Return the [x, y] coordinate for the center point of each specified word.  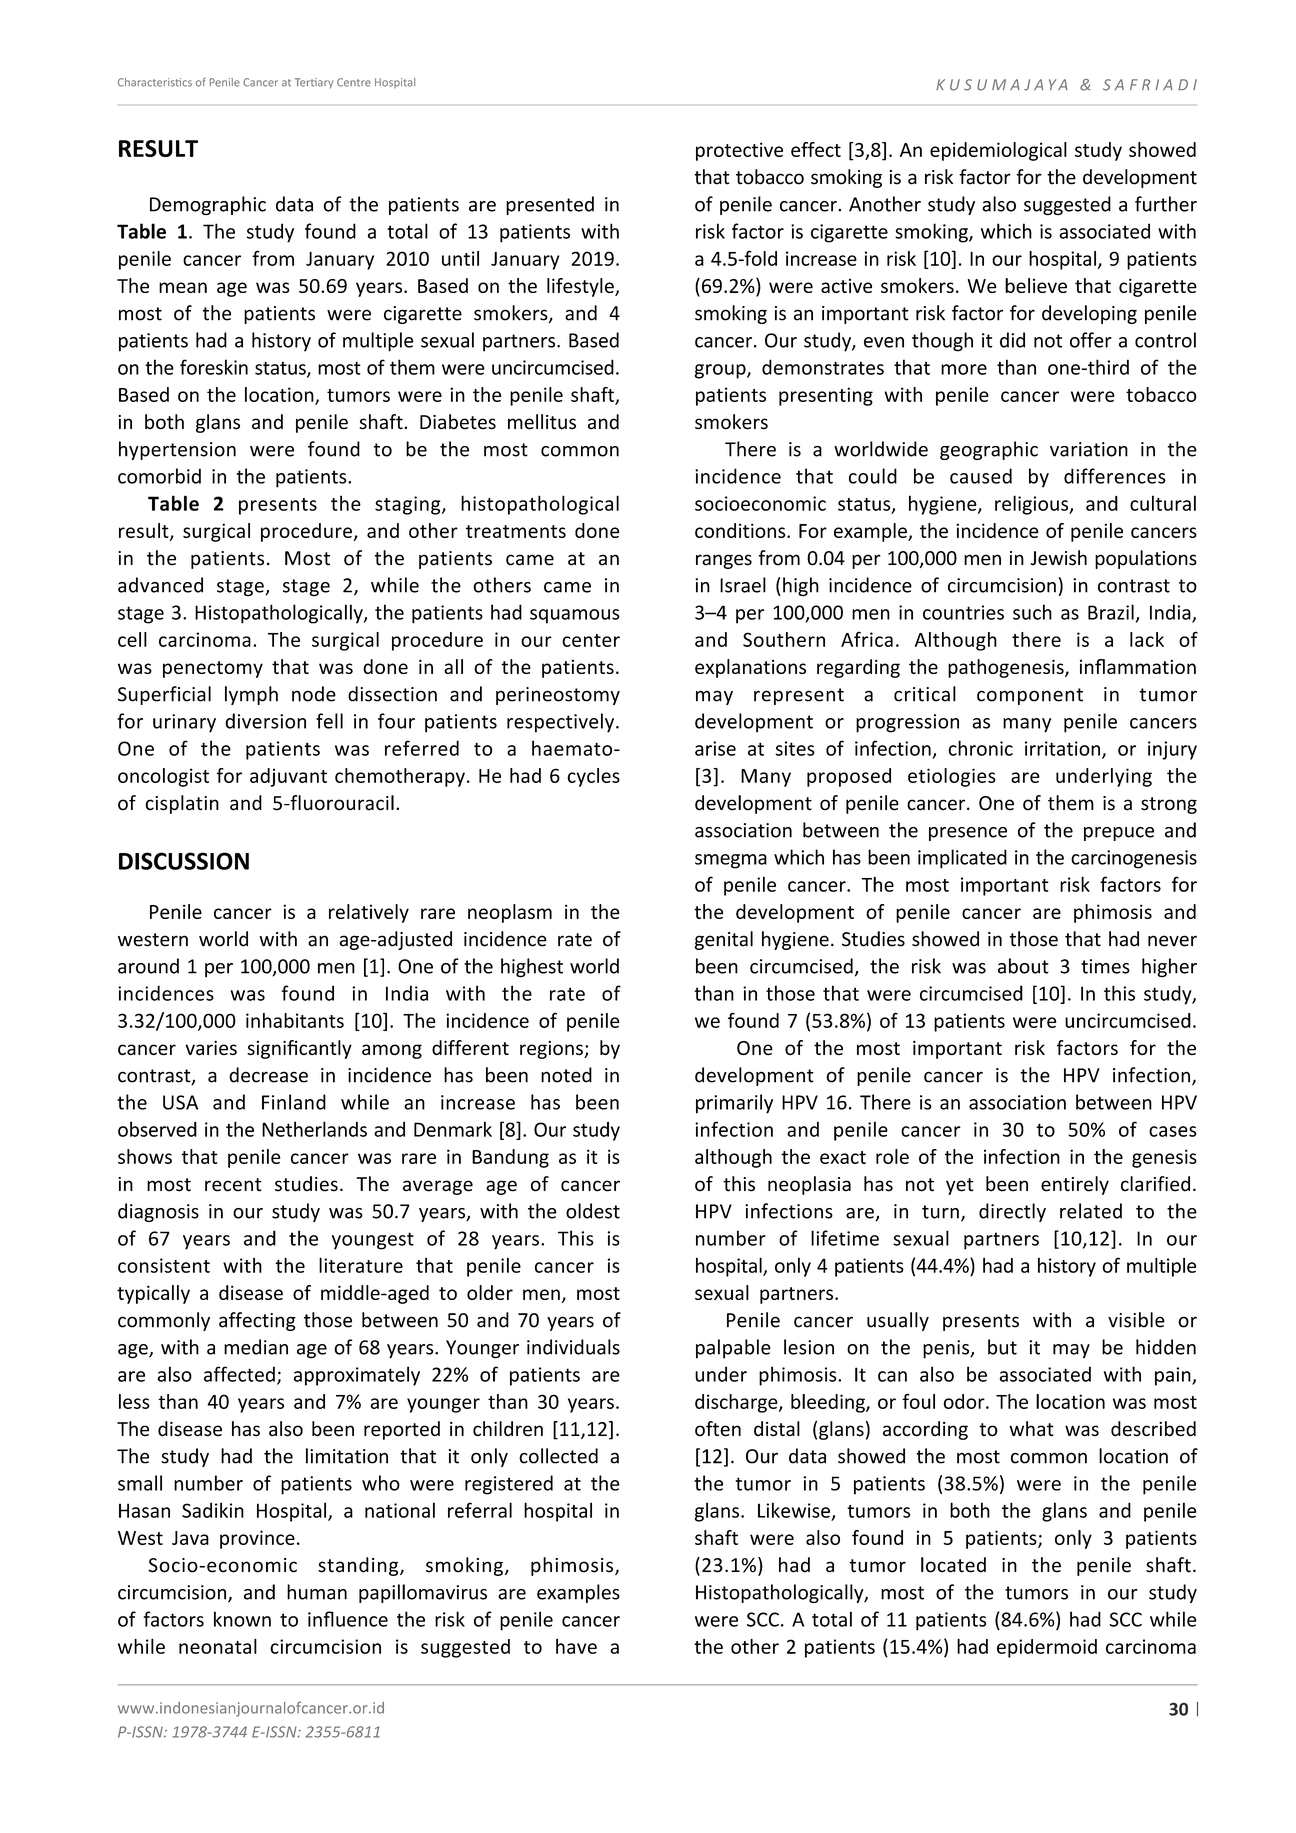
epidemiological [998, 151]
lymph [251, 695]
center [591, 640]
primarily [734, 1104]
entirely [1075, 1185]
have [576, 1646]
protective [739, 151]
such [1032, 612]
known [242, 1619]
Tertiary [314, 83]
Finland [294, 1102]
